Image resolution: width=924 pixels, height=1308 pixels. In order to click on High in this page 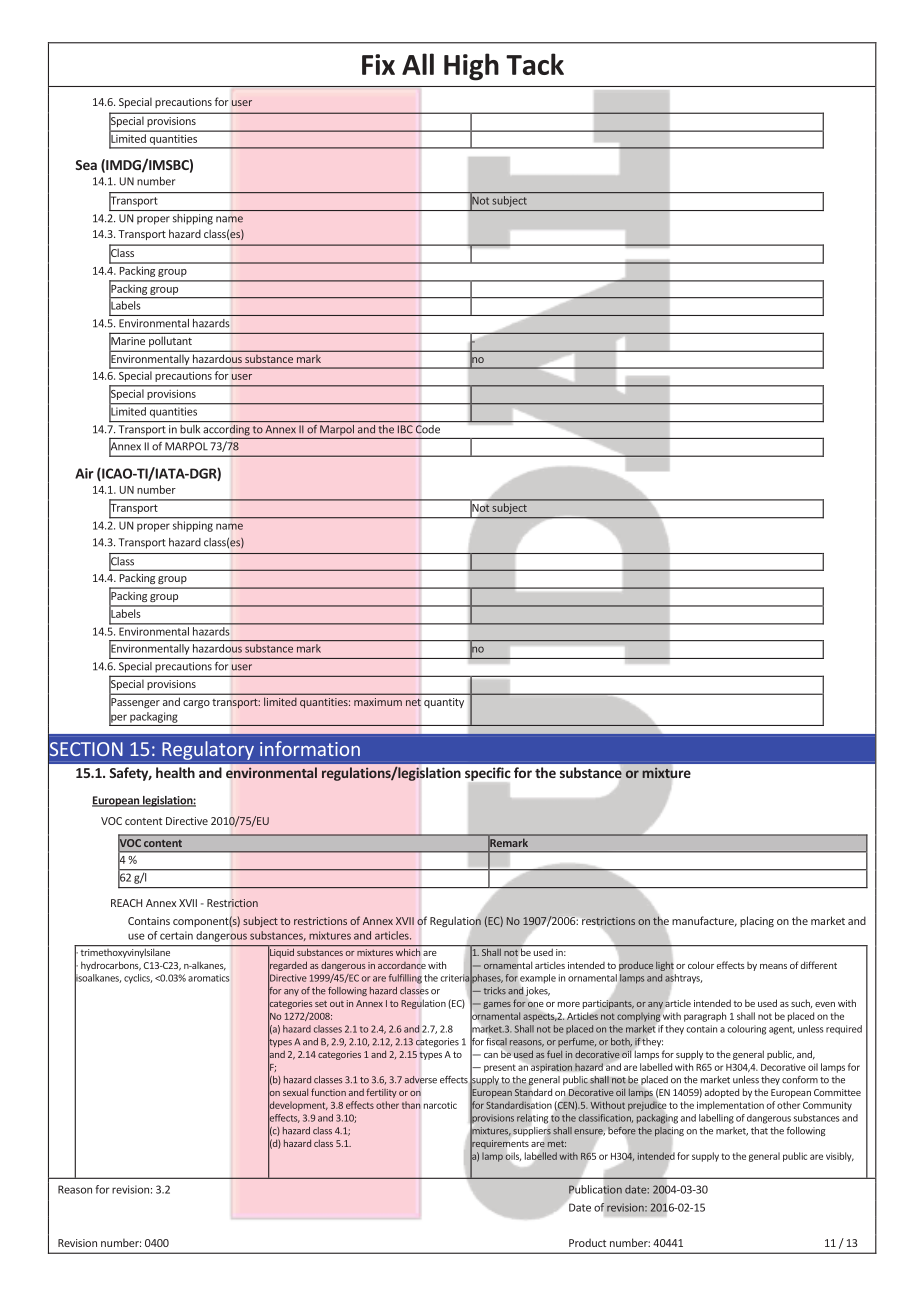, I will do `click(471, 67)`.
